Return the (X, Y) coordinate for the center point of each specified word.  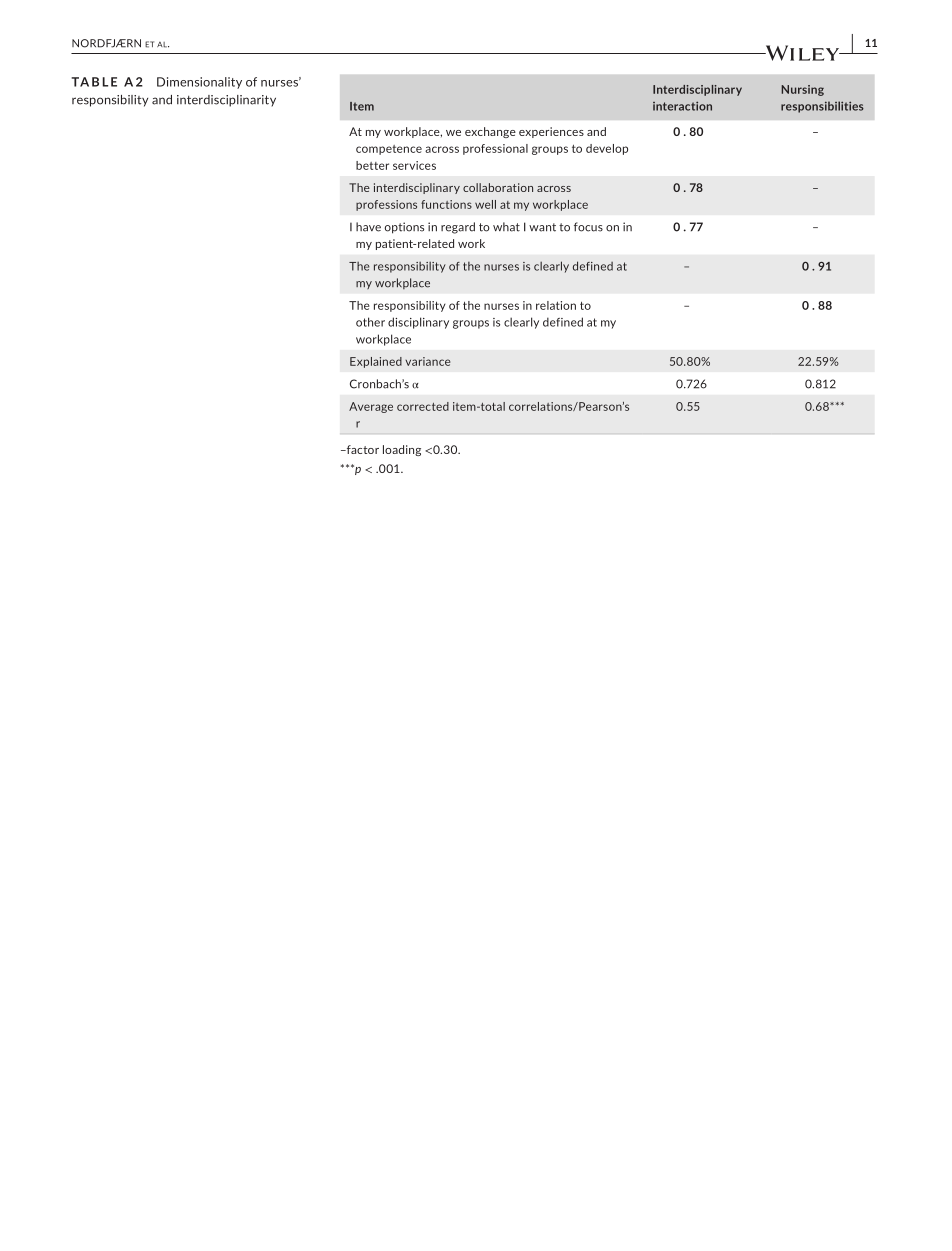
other (370, 322)
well (485, 204)
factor (361, 449)
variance (427, 361)
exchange (490, 132)
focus (588, 227)
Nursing (802, 90)
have (368, 227)
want (542, 227)
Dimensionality (199, 83)
